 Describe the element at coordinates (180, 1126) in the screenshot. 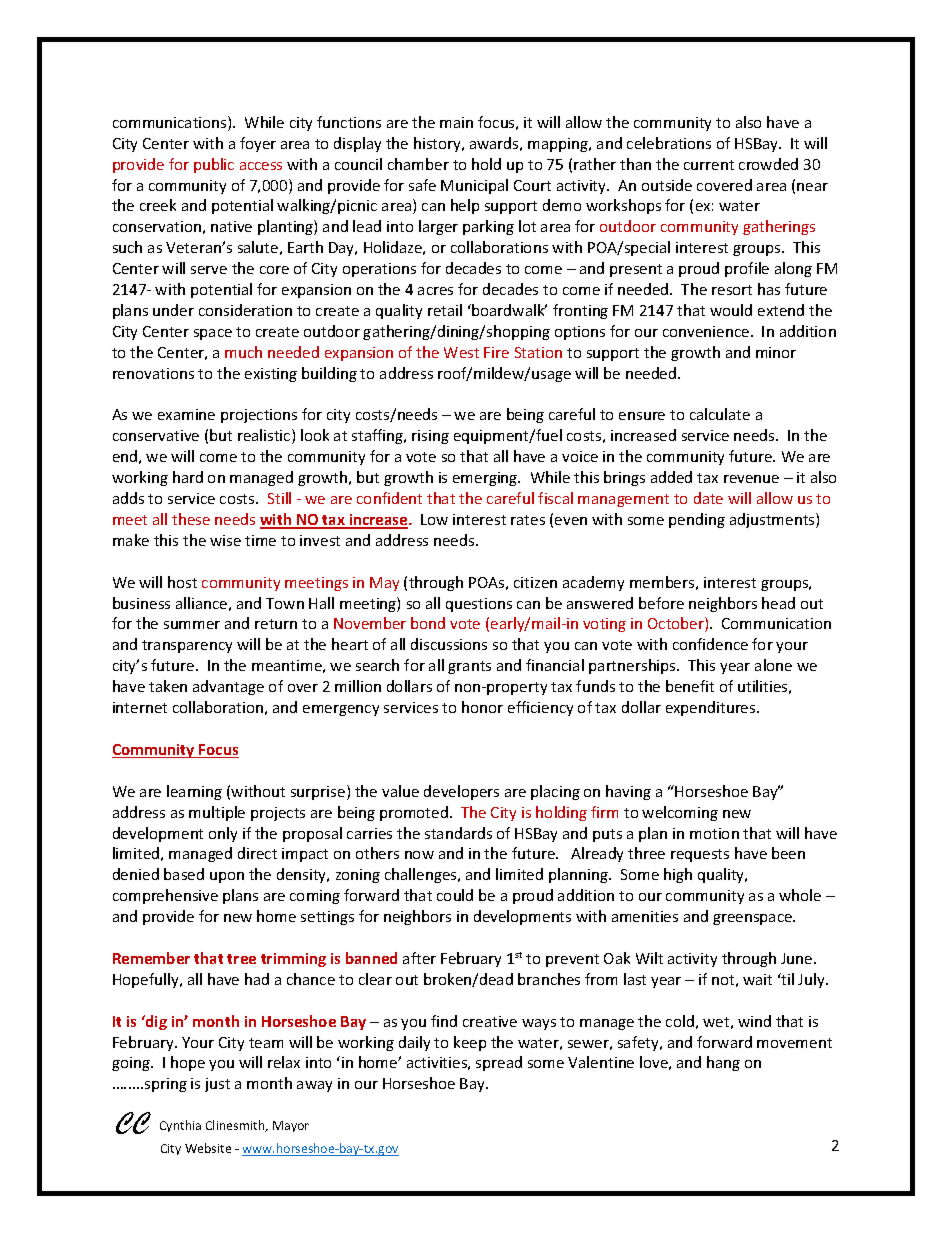

I see `Cynthia` at that location.
